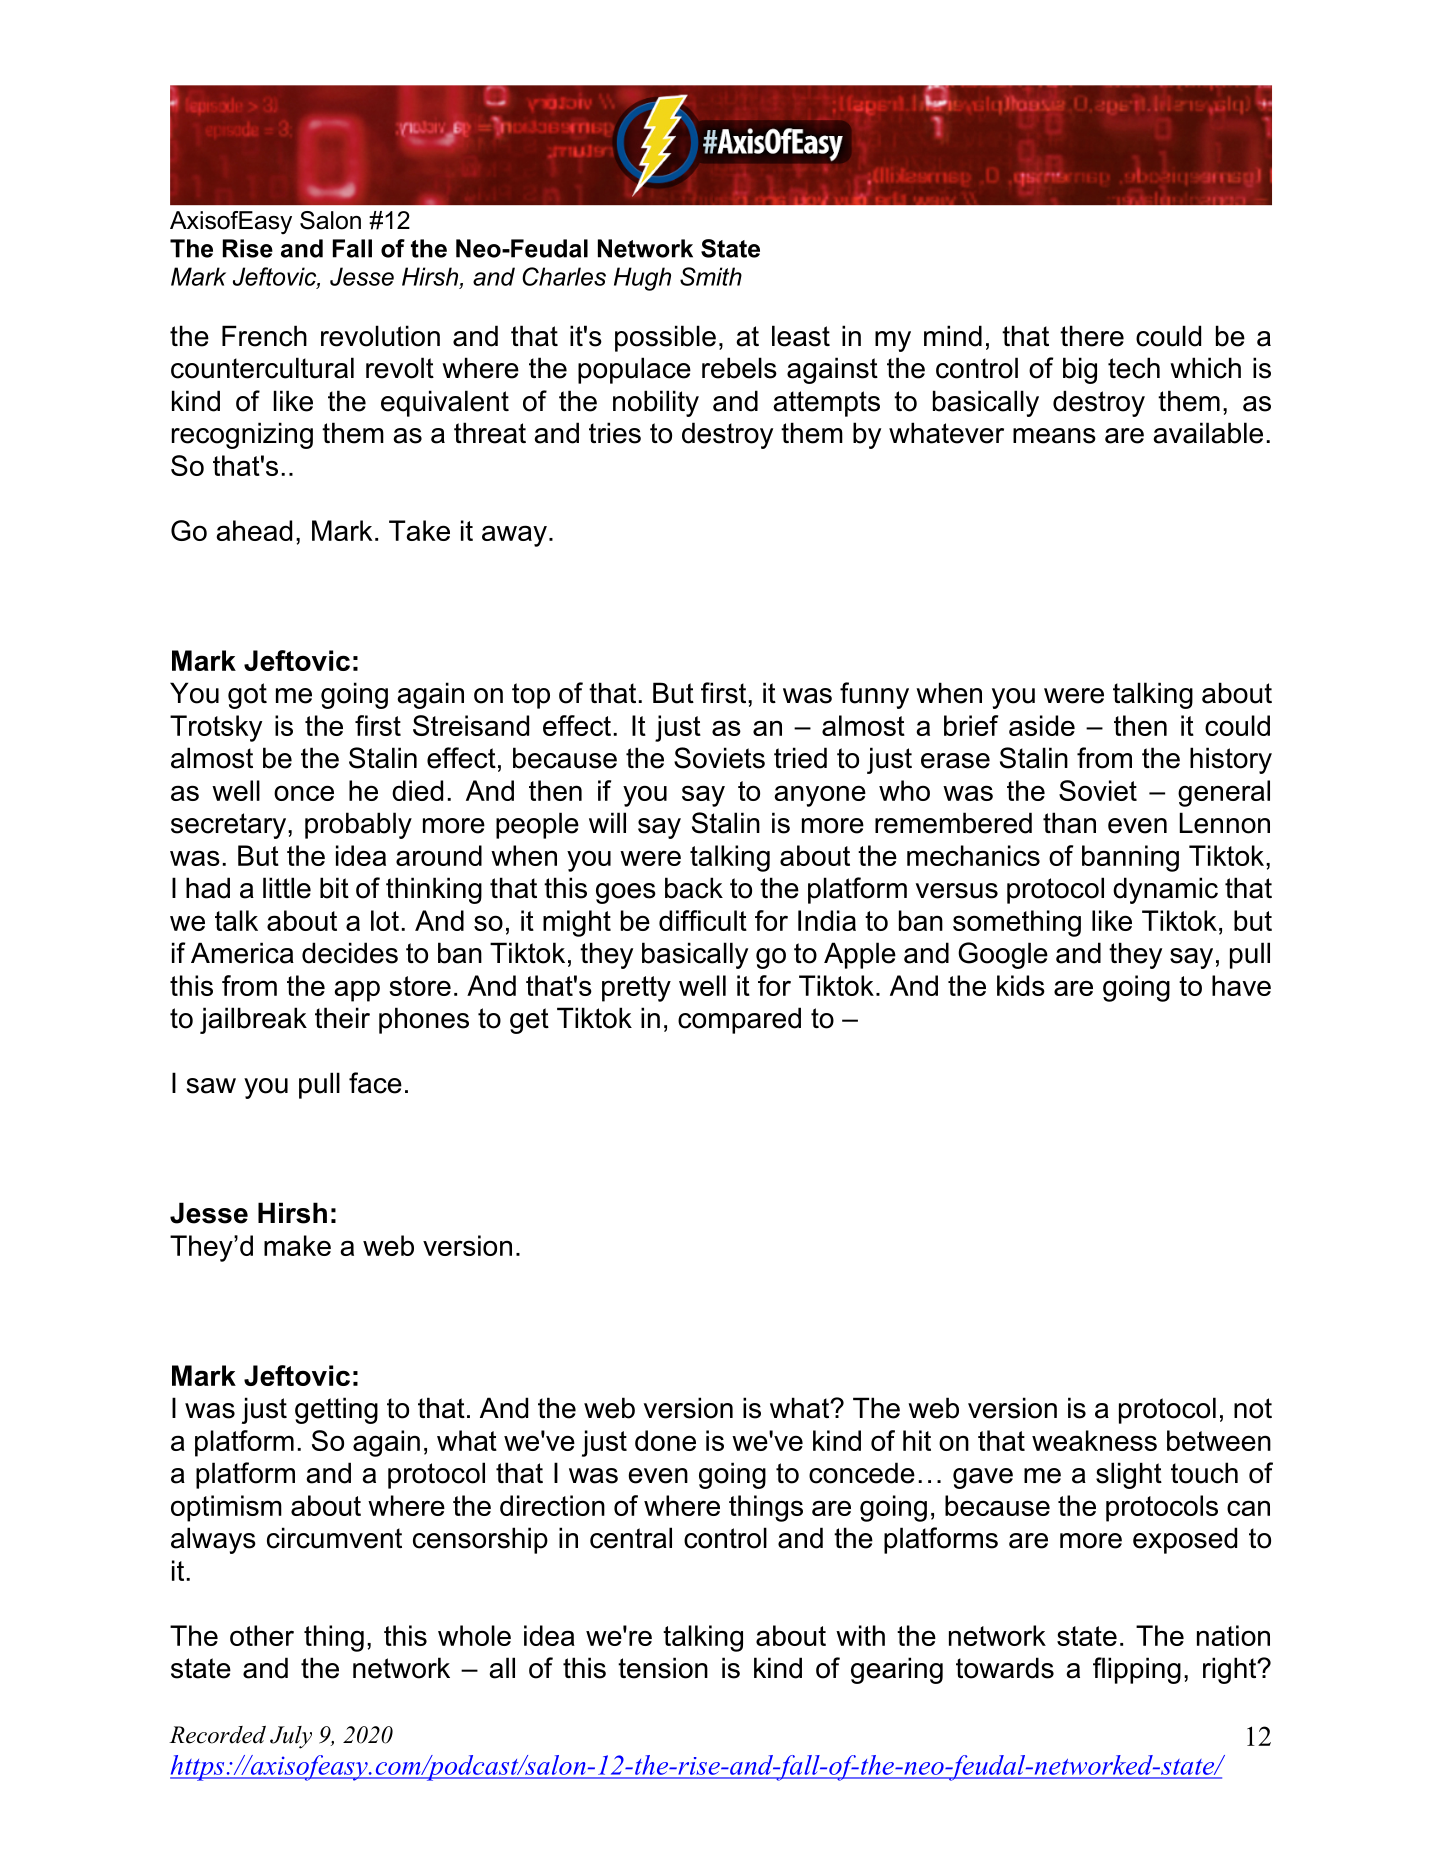 This document has height=1865, width=1441. Describe the element at coordinates (663, 1668) in the document. I see `tension` at that location.
